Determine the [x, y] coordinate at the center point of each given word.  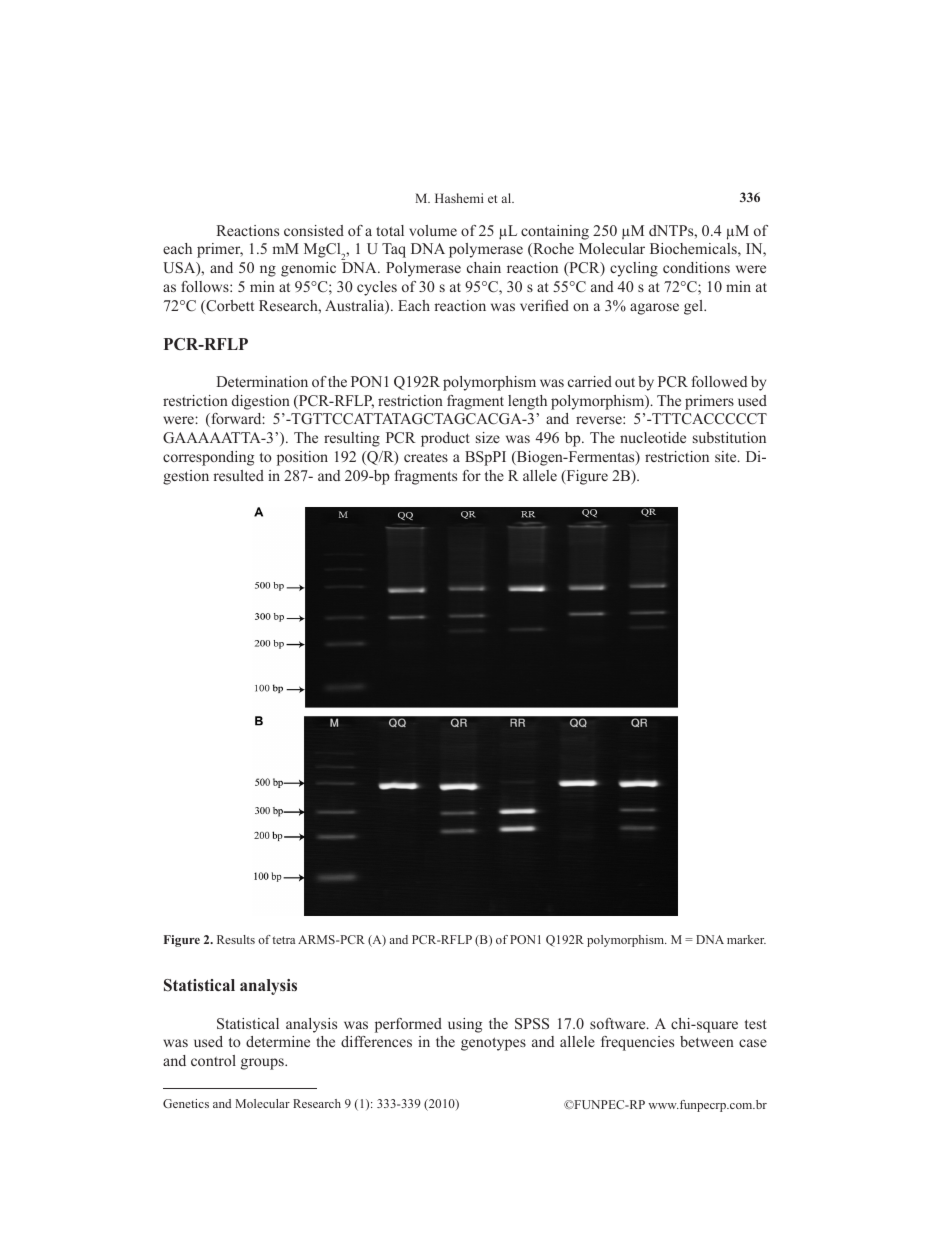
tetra [283, 940]
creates [426, 457]
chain [484, 267]
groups [263, 1064]
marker [746, 939]
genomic [308, 269]
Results [236, 939]
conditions [696, 267]
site [727, 456]
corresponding [208, 458]
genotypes [493, 1044]
